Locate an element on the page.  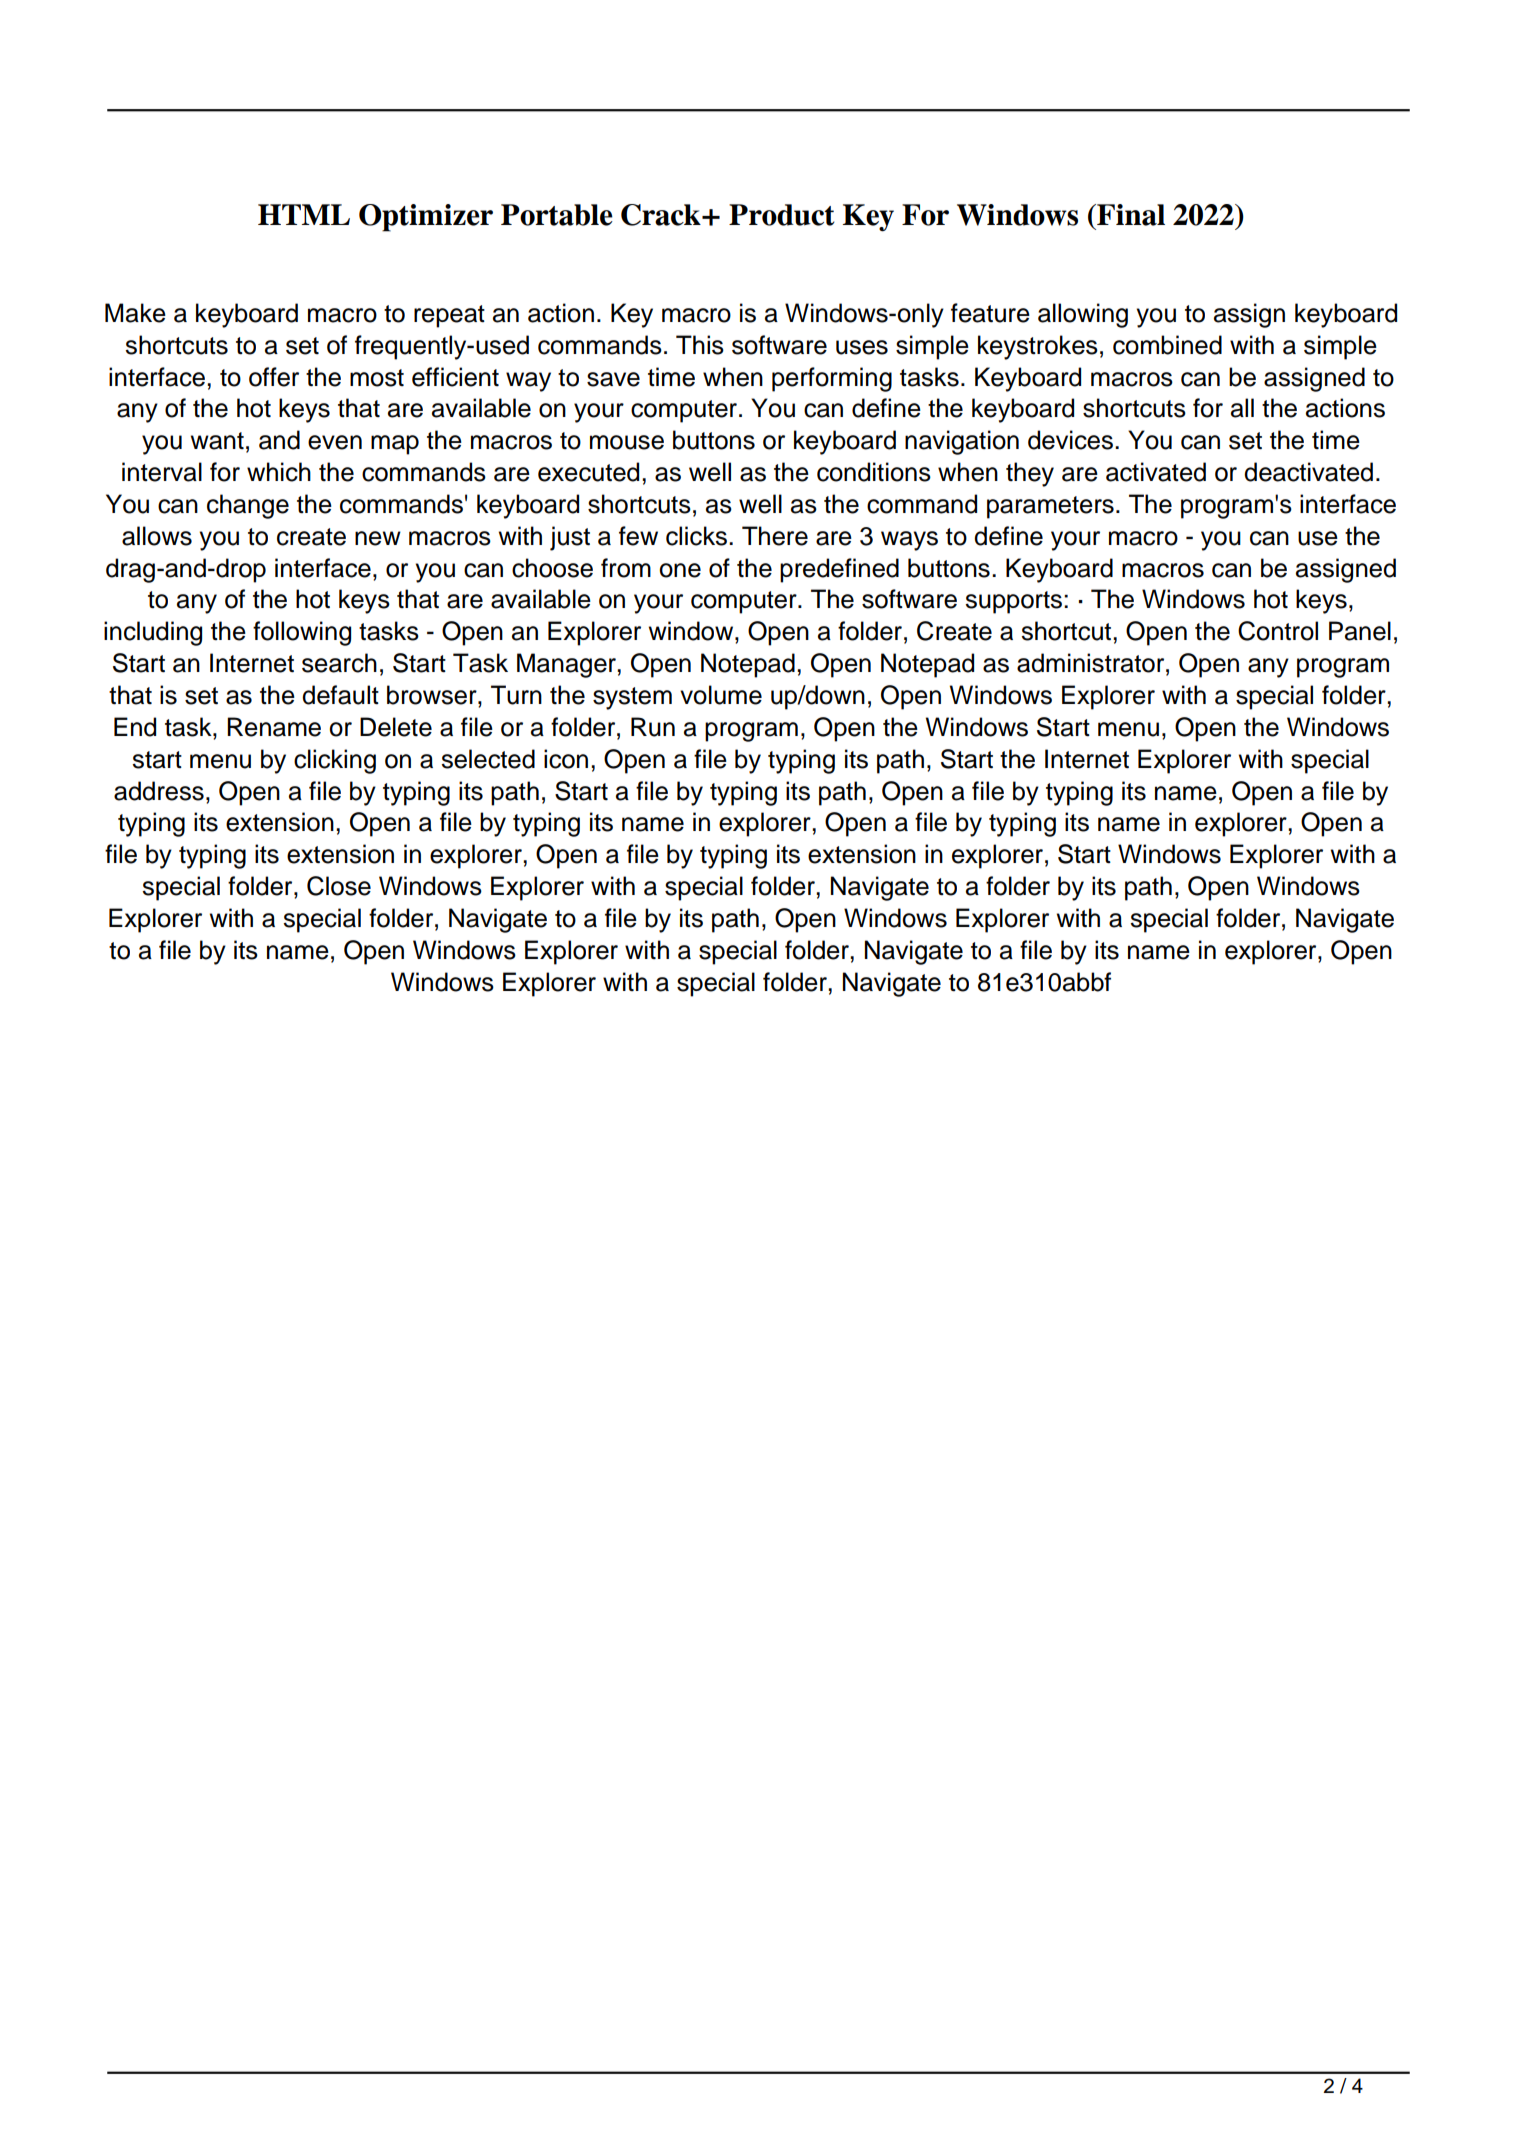
Control is located at coordinates (1278, 631).
